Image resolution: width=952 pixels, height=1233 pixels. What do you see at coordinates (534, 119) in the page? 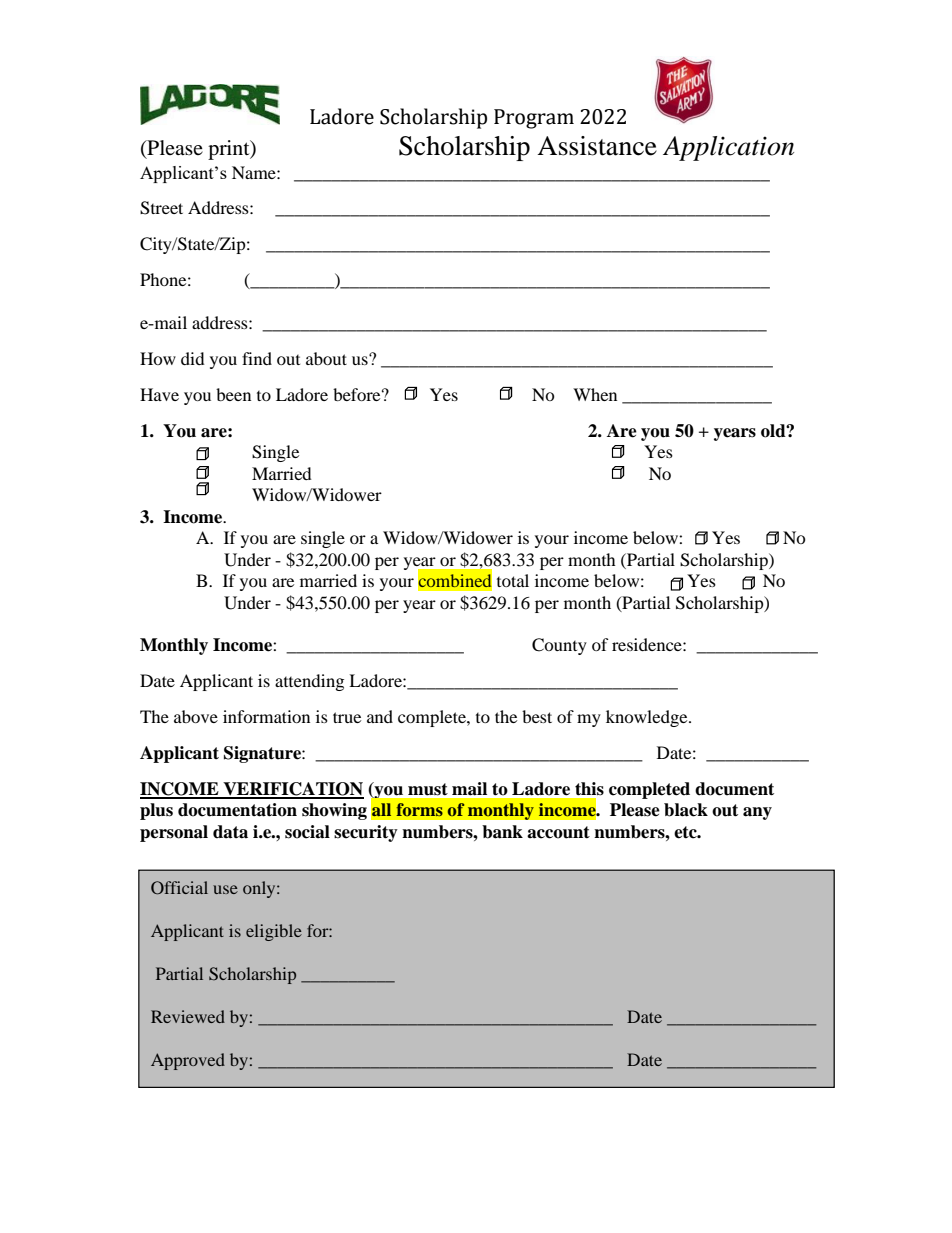
I see `Program` at bounding box center [534, 119].
